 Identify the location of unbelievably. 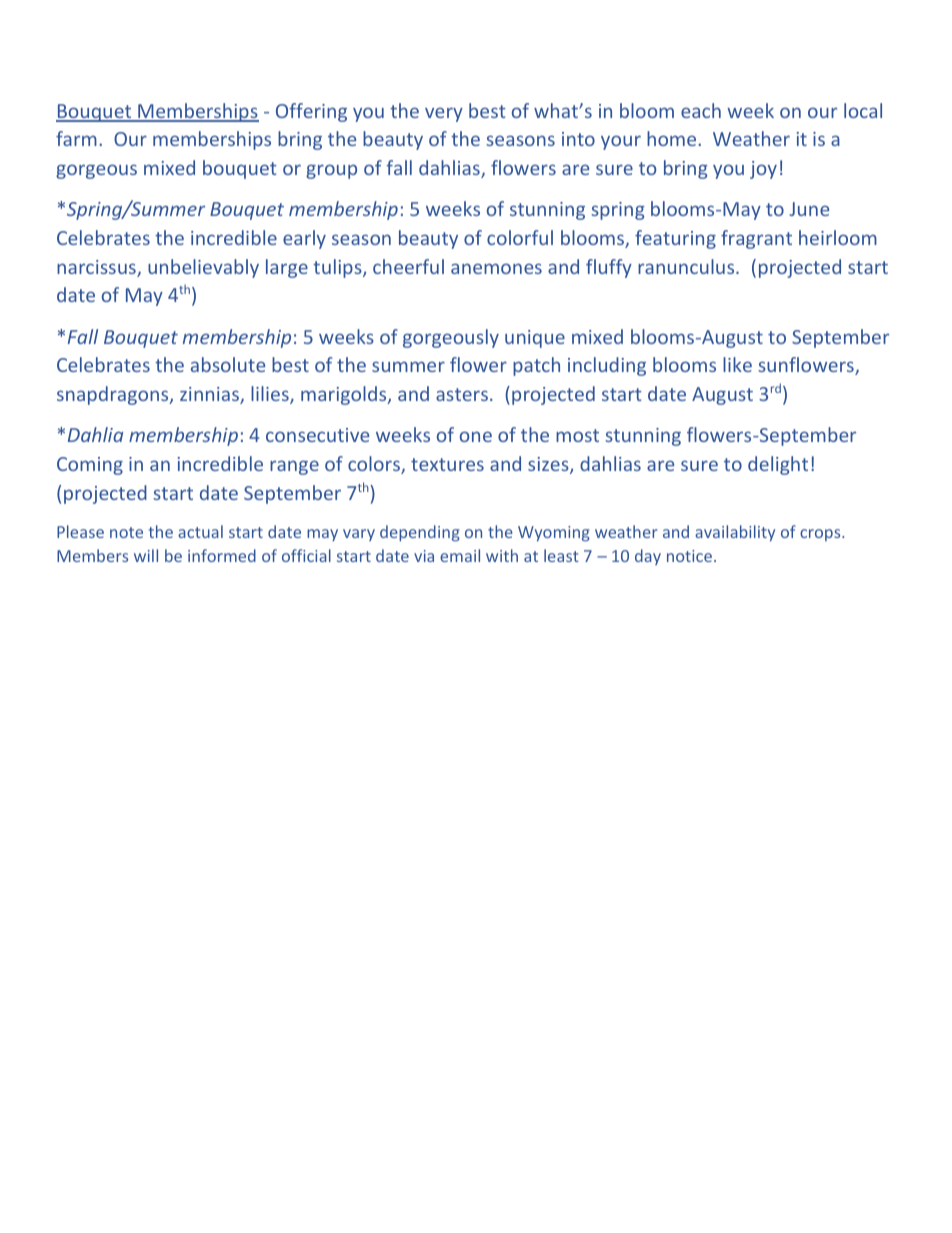
(203, 268).
